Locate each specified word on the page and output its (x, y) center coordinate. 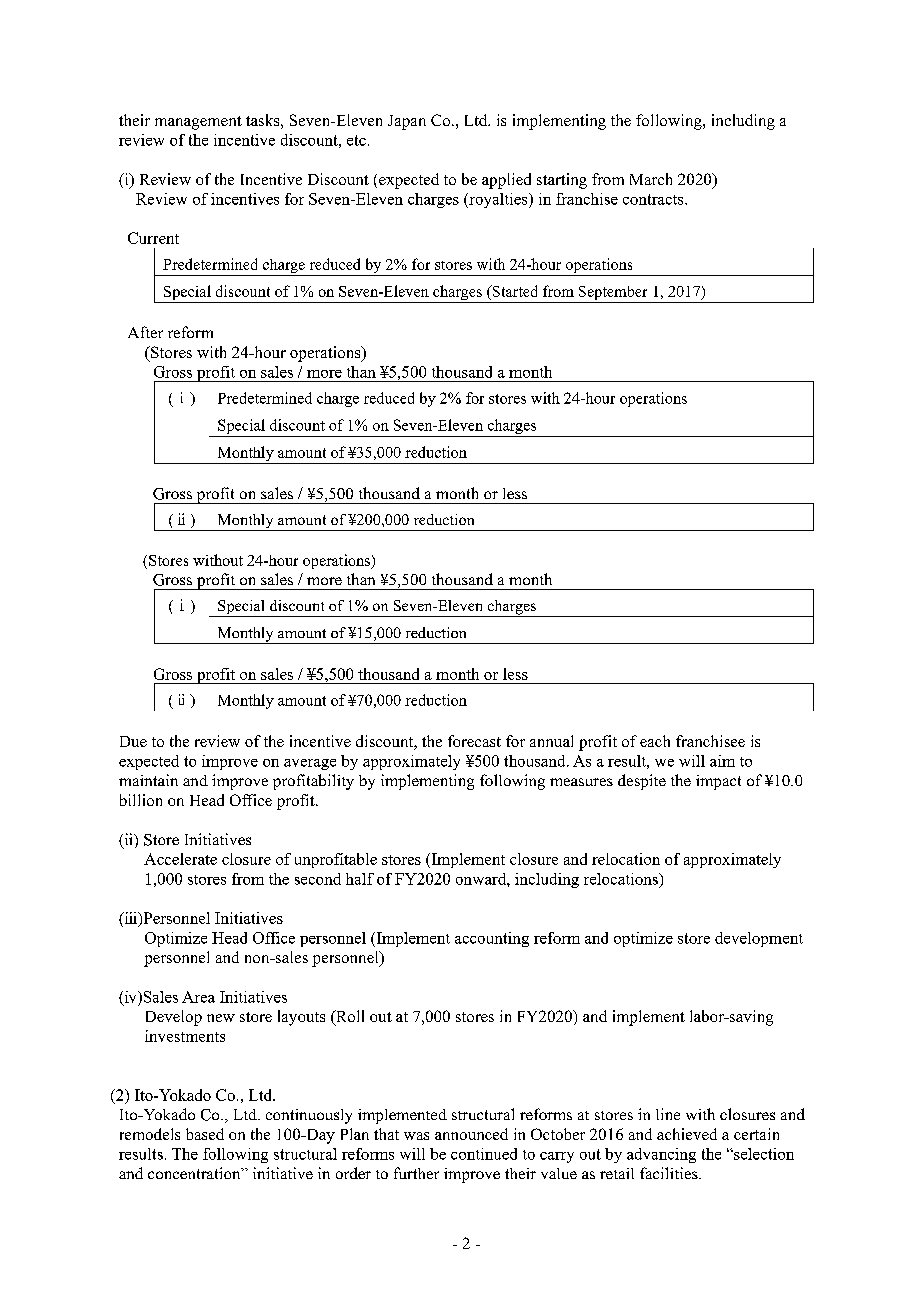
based (205, 1134)
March (651, 179)
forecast (474, 741)
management (198, 123)
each (655, 741)
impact (718, 782)
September (613, 294)
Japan (407, 122)
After (145, 332)
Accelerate (180, 859)
